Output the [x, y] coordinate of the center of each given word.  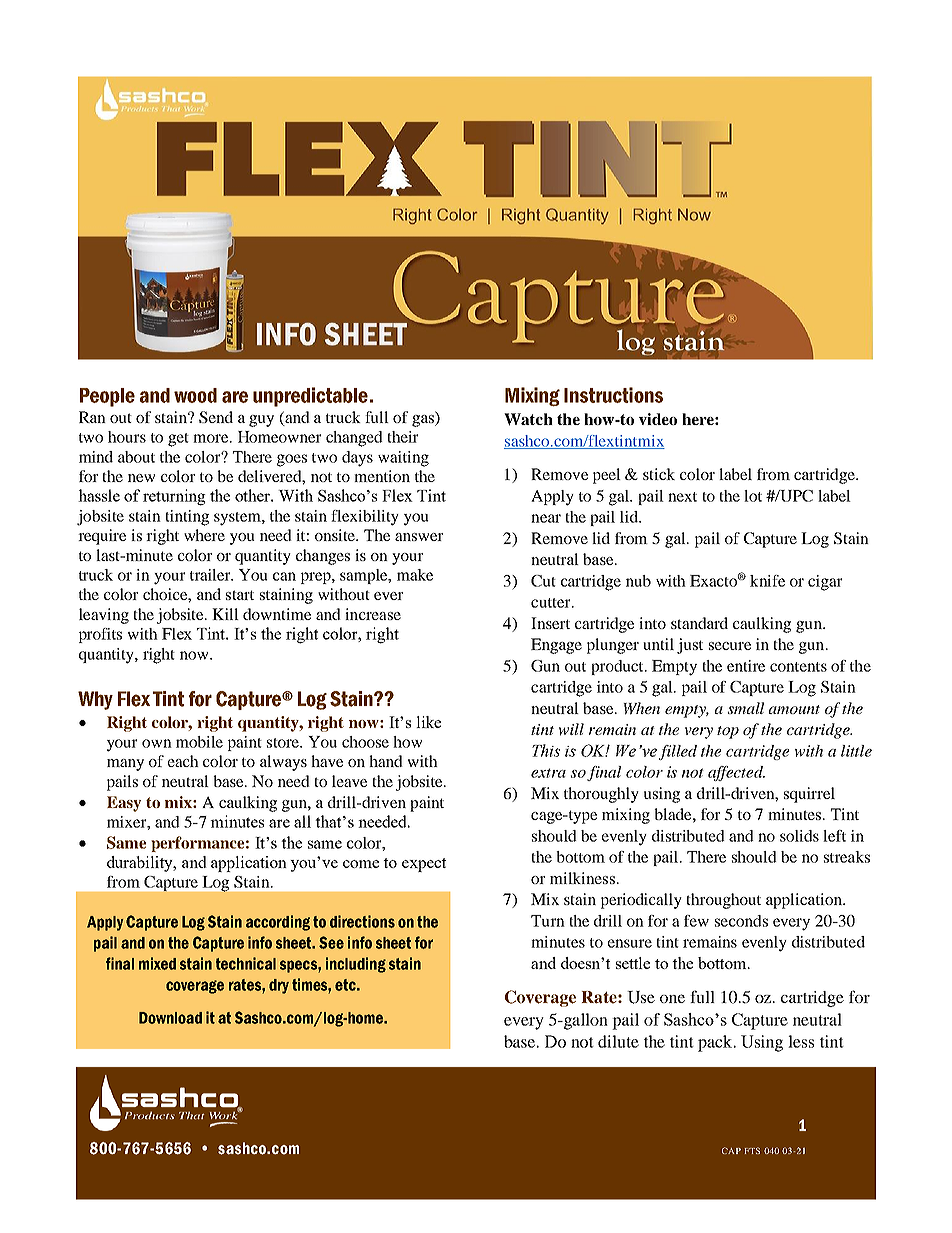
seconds [741, 921]
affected [736, 773]
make [415, 575]
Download [170, 1018]
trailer [211, 575]
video [658, 419]
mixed [157, 963]
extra [548, 773]
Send [216, 417]
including [356, 965]
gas [424, 421]
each [183, 761]
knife [767, 581]
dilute [618, 1041]
